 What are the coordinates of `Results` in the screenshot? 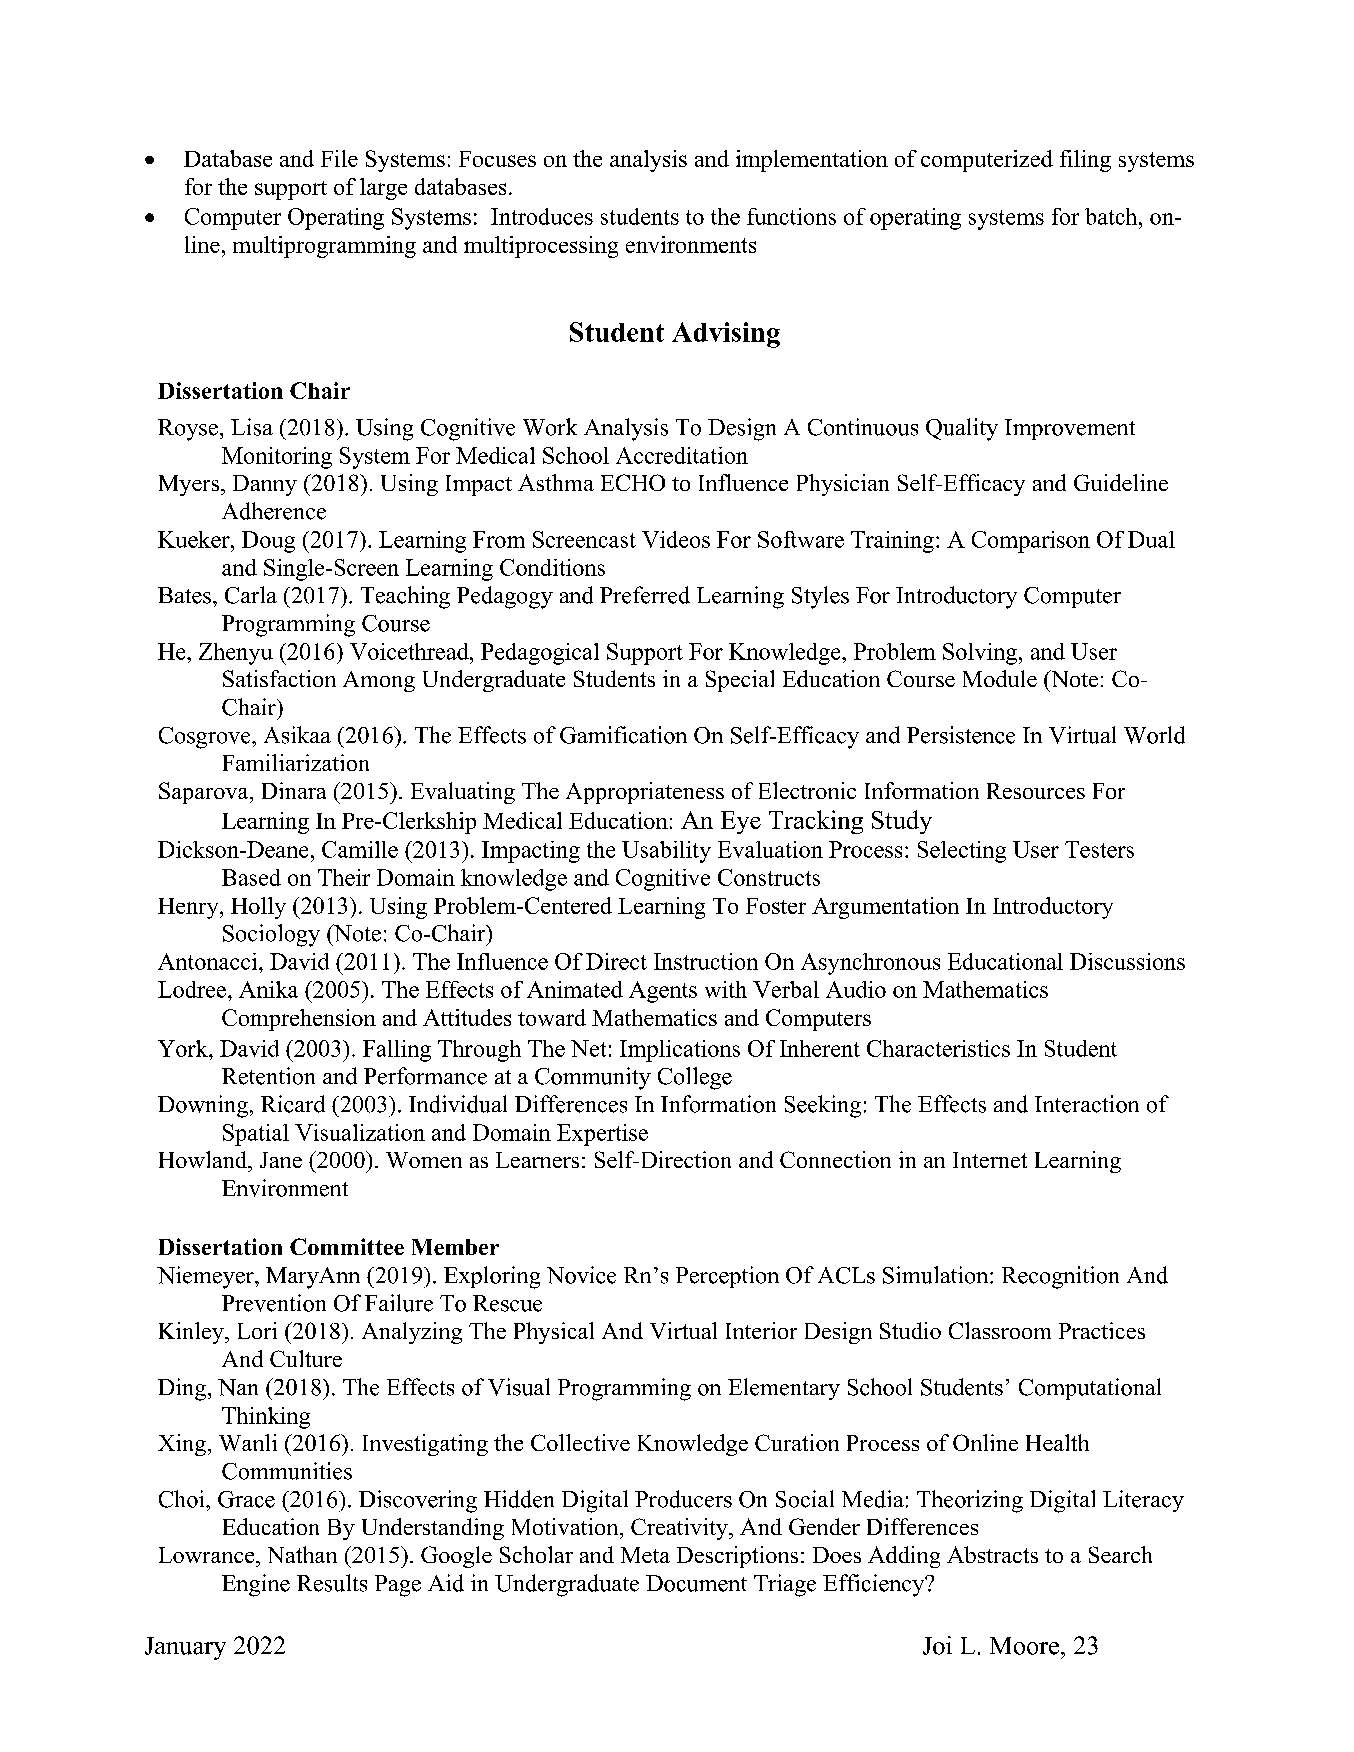 It's located at (332, 1583).
